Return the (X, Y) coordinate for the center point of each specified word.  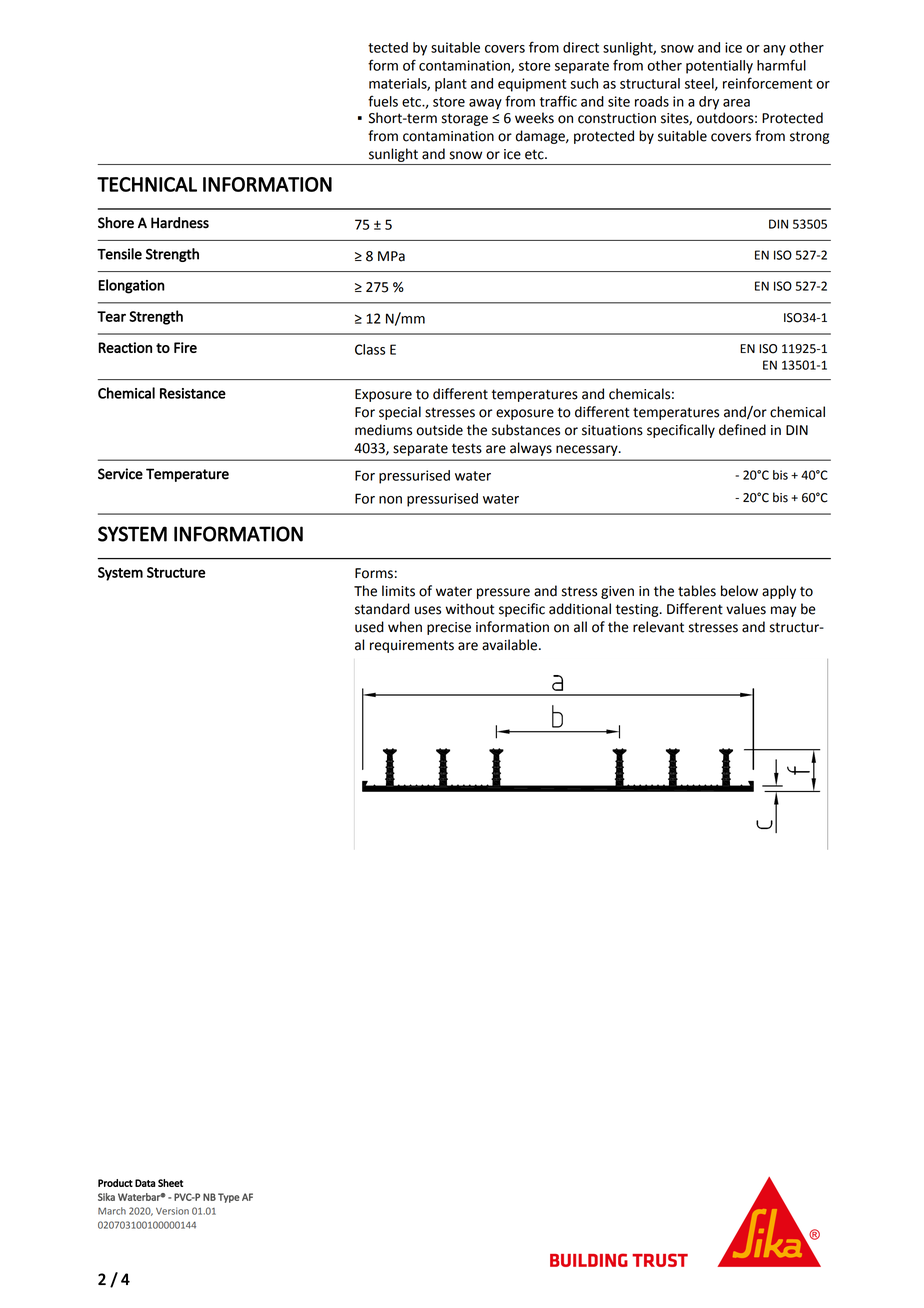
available (511, 645)
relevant (658, 627)
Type (229, 1198)
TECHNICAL (147, 184)
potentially (719, 67)
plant (451, 85)
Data (145, 1183)
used (369, 627)
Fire (185, 347)
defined (742, 430)
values (746, 609)
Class (370, 349)
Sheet (170, 1183)
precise (449, 628)
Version (172, 1211)
